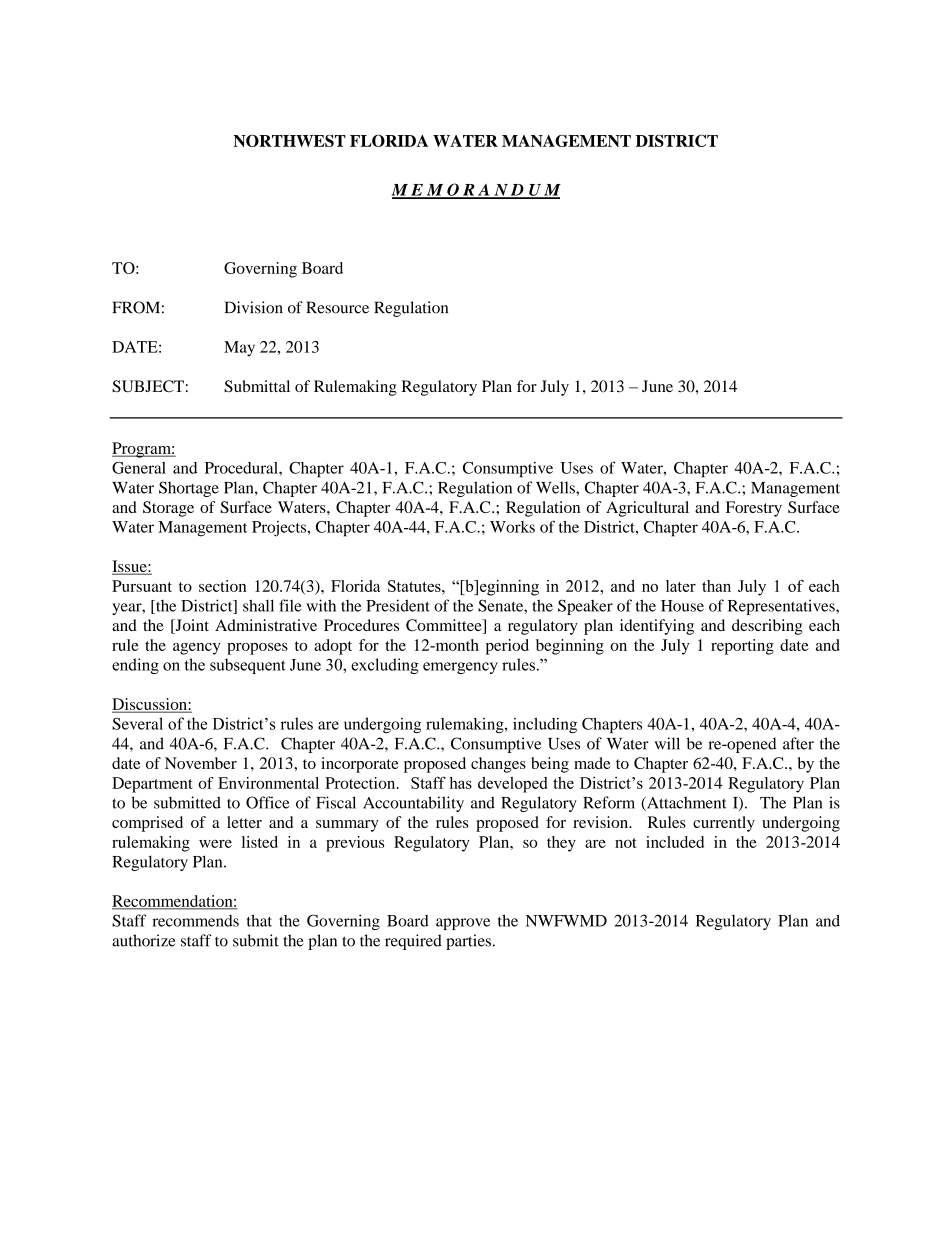 The width and height of the screenshot is (952, 1233). What do you see at coordinates (254, 307) in the screenshot?
I see `Division` at bounding box center [254, 307].
